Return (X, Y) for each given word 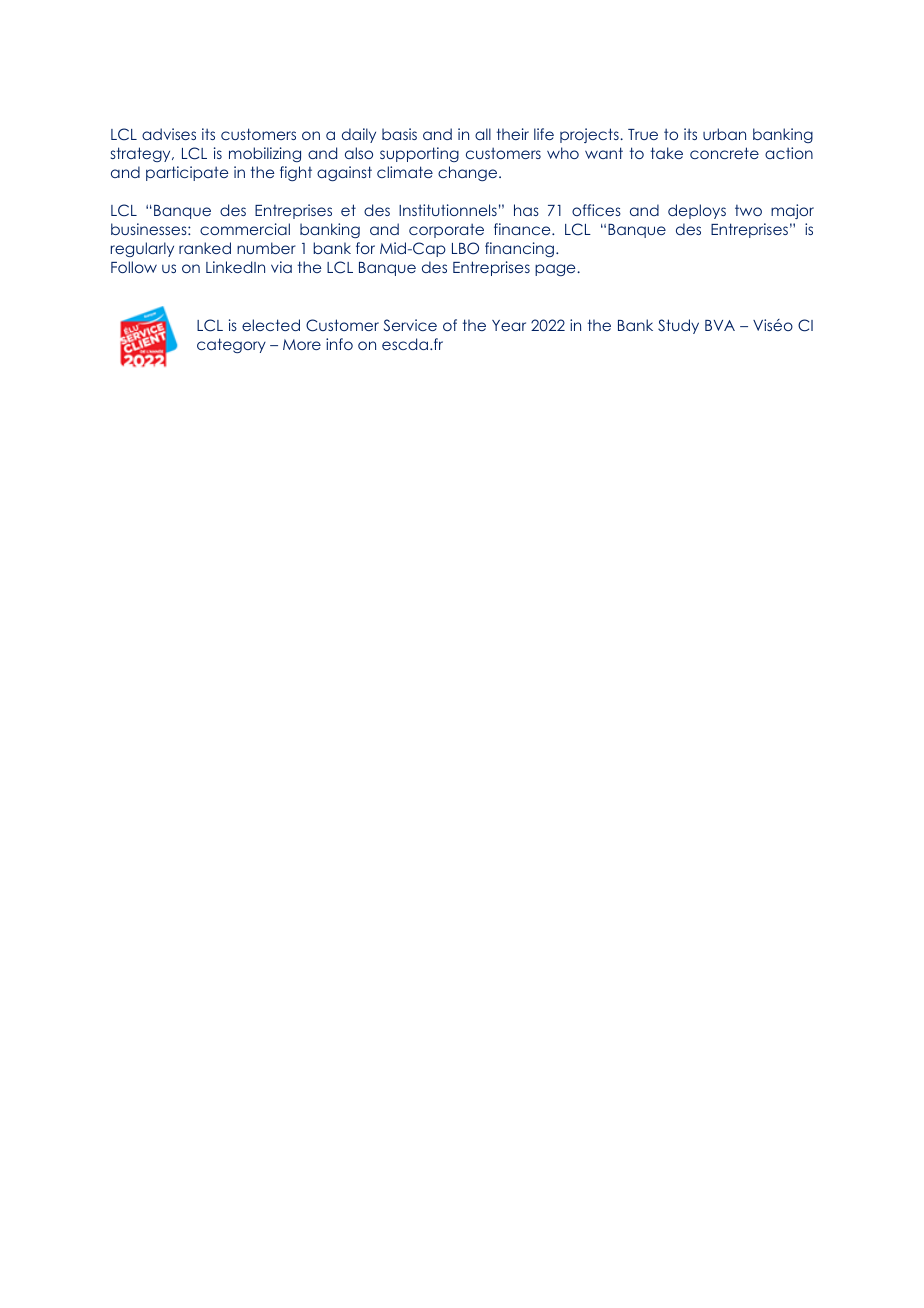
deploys (697, 211)
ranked (205, 248)
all (483, 134)
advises (169, 134)
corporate (446, 230)
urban (724, 134)
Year (509, 325)
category (231, 345)
